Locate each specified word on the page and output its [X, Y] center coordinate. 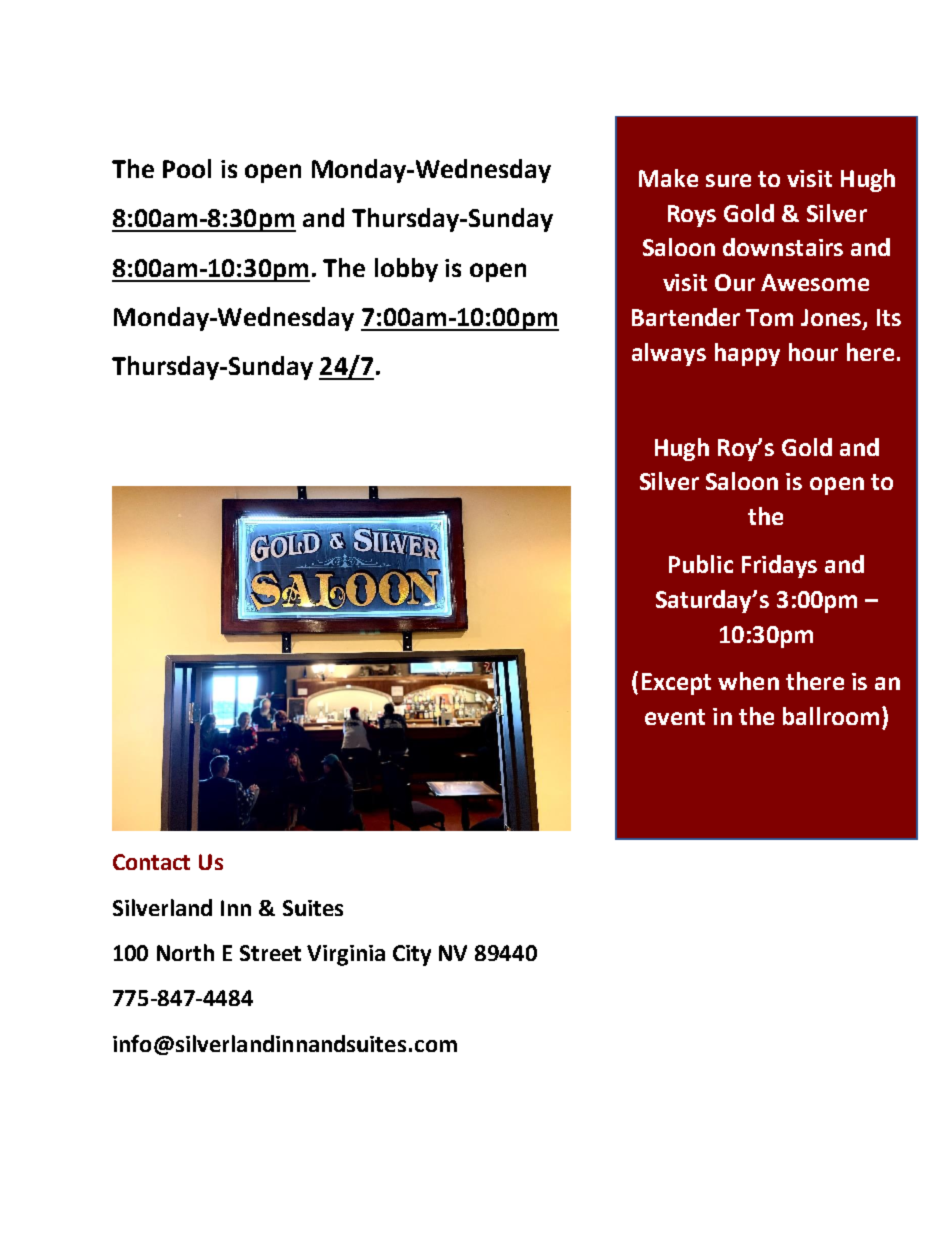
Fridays [779, 566]
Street [270, 953]
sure [728, 180]
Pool [187, 168]
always [669, 354]
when [748, 681]
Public [701, 564]
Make [668, 178]
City [412, 955]
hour [813, 352]
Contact [151, 862]
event [675, 717]
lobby [406, 270]
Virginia [346, 955]
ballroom [831, 716]
